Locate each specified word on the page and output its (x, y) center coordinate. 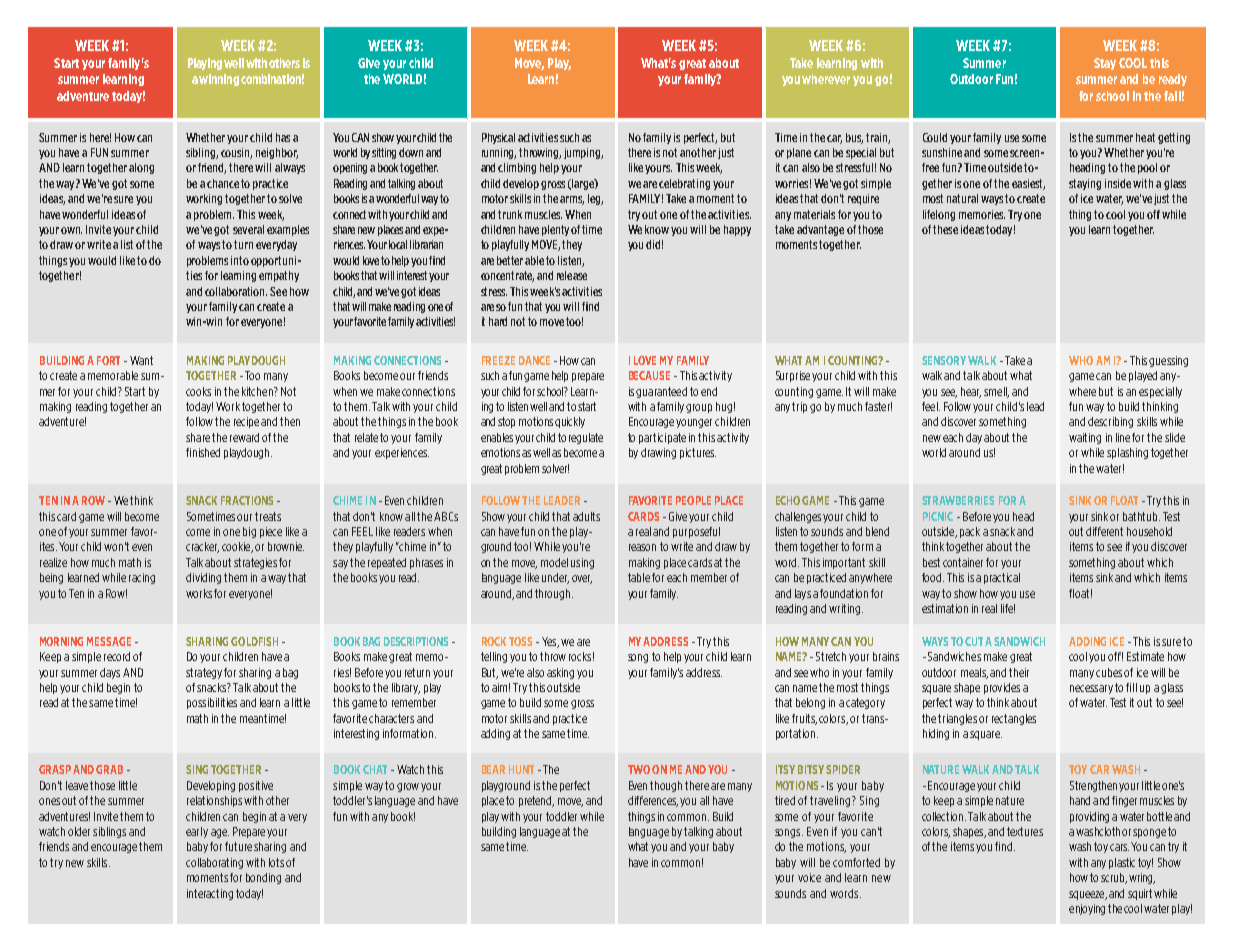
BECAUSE (649, 375)
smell (996, 392)
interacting (210, 894)
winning (219, 80)
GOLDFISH (254, 641)
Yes (550, 642)
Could (935, 137)
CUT (974, 641)
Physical (498, 138)
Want (141, 360)
